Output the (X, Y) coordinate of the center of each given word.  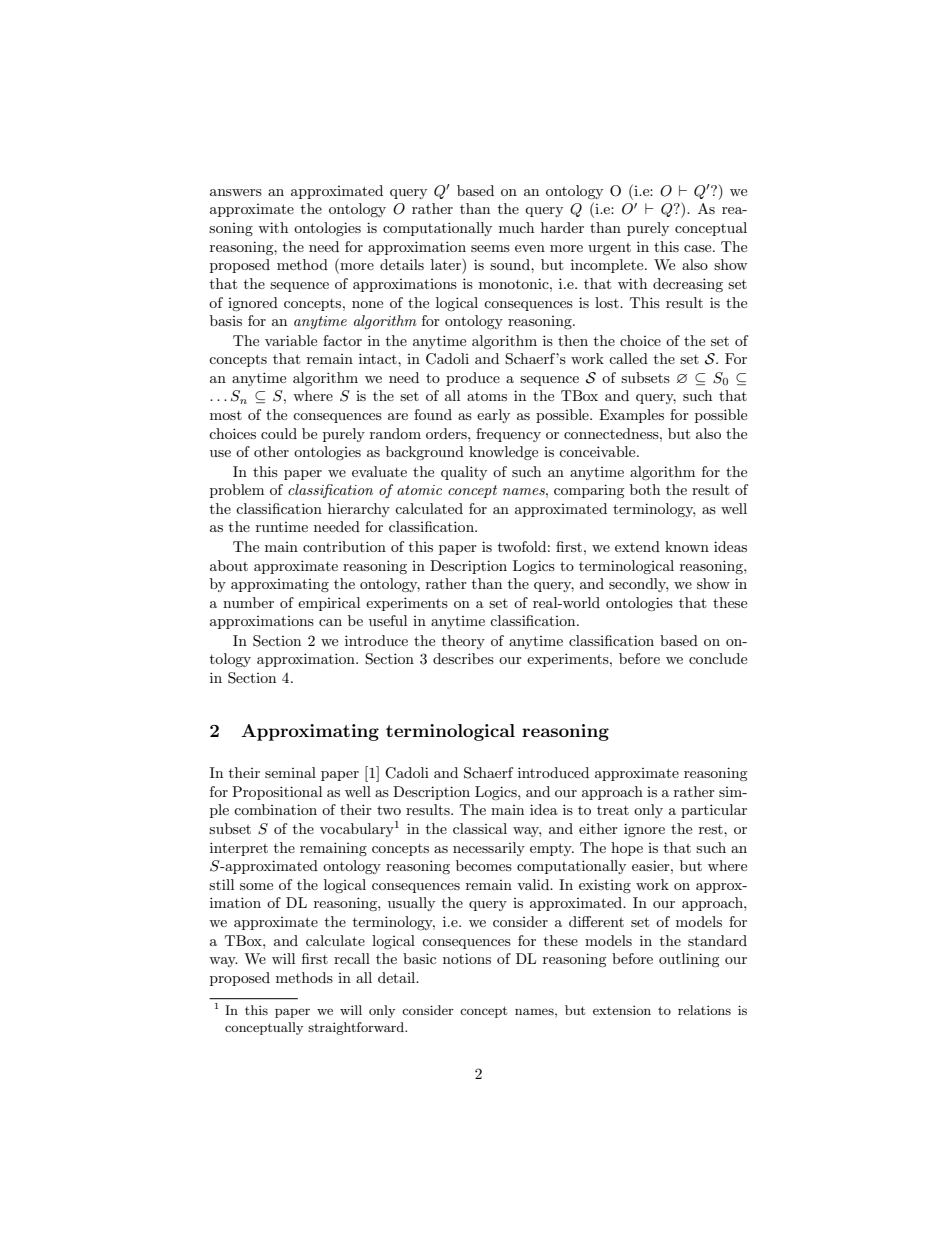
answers (236, 192)
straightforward (357, 1028)
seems (490, 248)
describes (463, 658)
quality (464, 473)
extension (622, 1010)
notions (467, 958)
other (271, 451)
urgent (609, 249)
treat (613, 810)
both (645, 489)
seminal (290, 772)
